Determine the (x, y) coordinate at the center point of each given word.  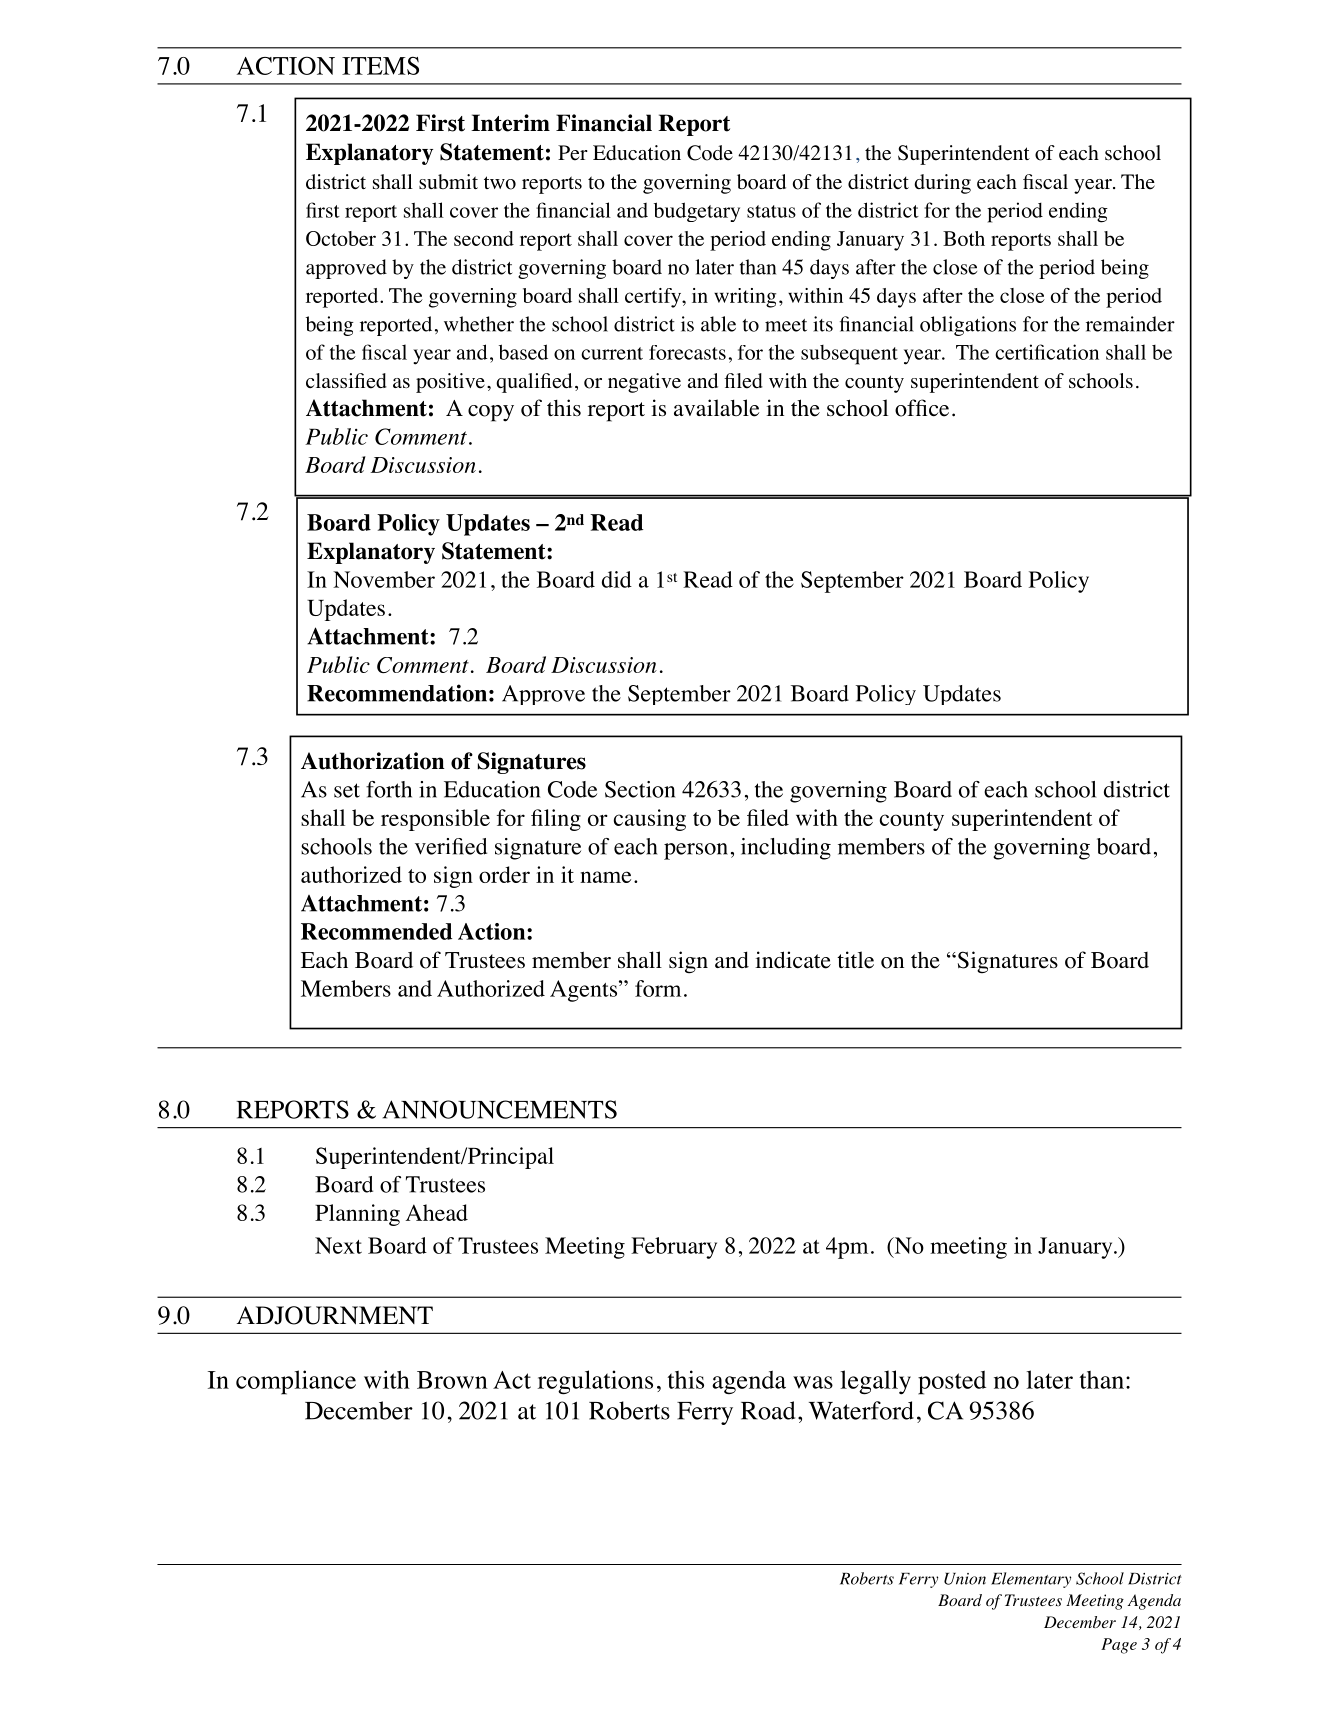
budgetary (697, 212)
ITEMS (380, 65)
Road (768, 1410)
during (942, 184)
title (855, 960)
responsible (435, 820)
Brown (452, 1380)
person (696, 851)
